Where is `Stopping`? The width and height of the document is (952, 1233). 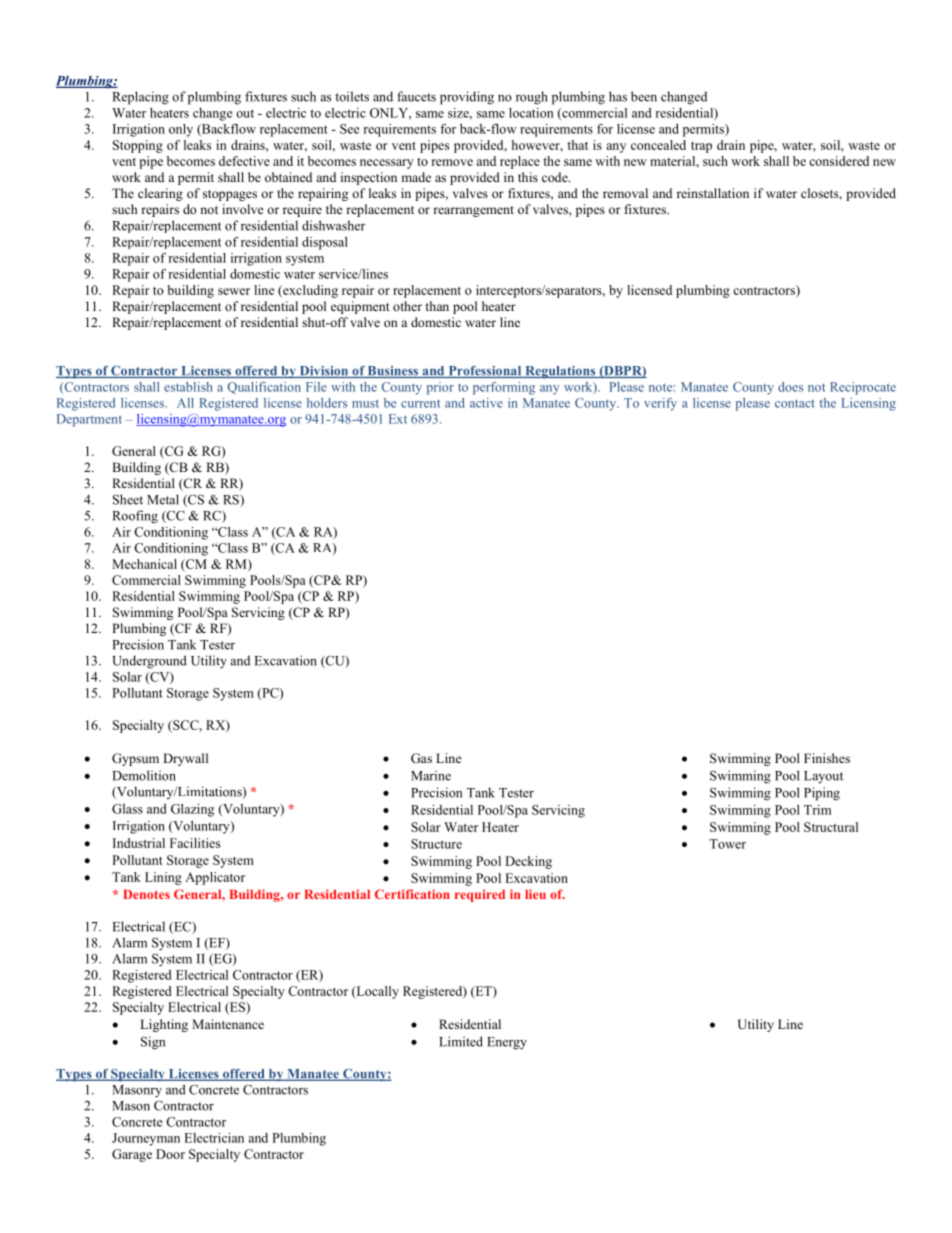
Stopping is located at coordinates (138, 146).
